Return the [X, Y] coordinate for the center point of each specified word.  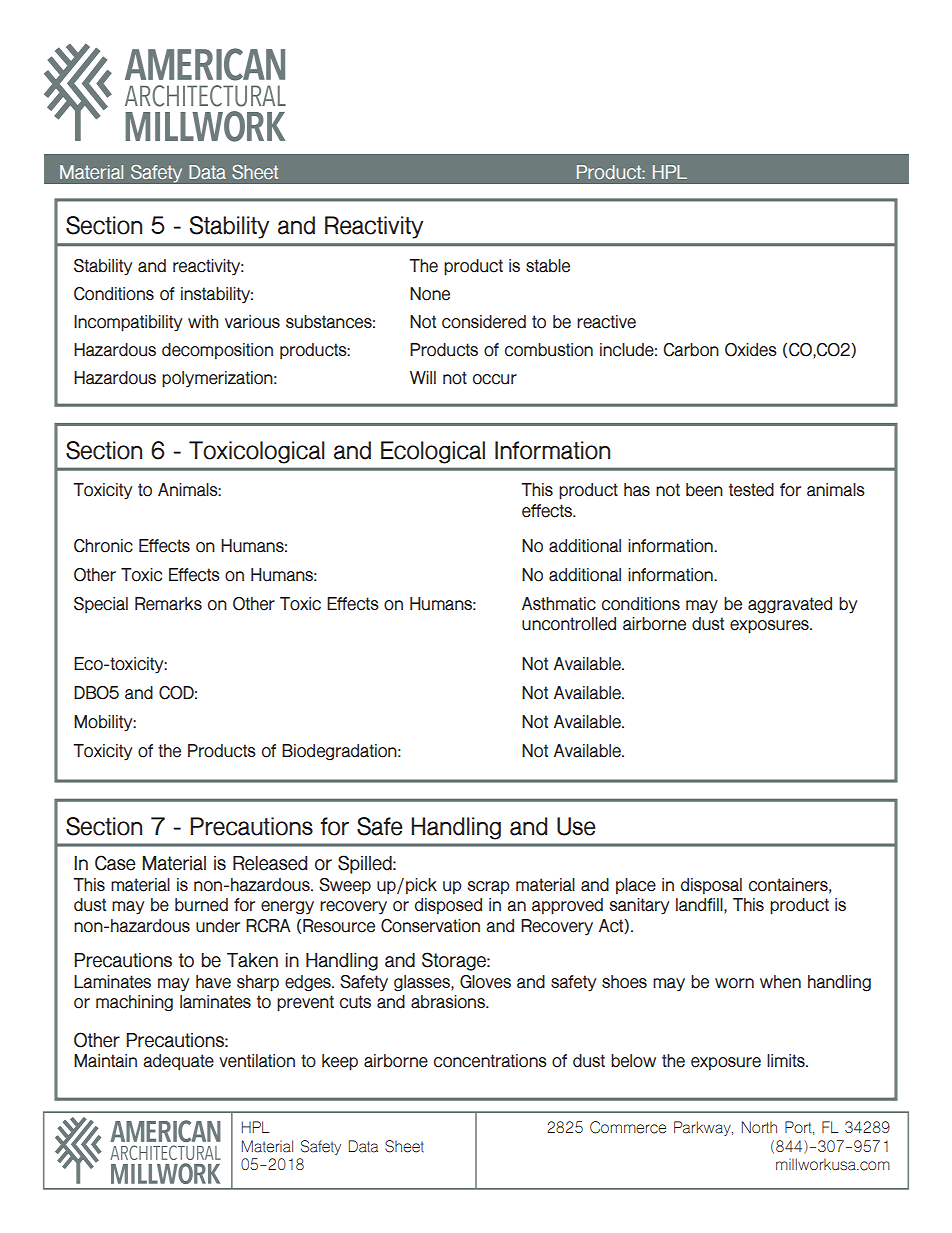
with [203, 321]
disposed [448, 906]
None [430, 294]
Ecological [433, 452]
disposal [711, 886]
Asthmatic [559, 604]
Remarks [168, 604]
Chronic [103, 546]
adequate [178, 1062]
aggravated [790, 605]
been [704, 490]
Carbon [691, 350]
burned [201, 905]
